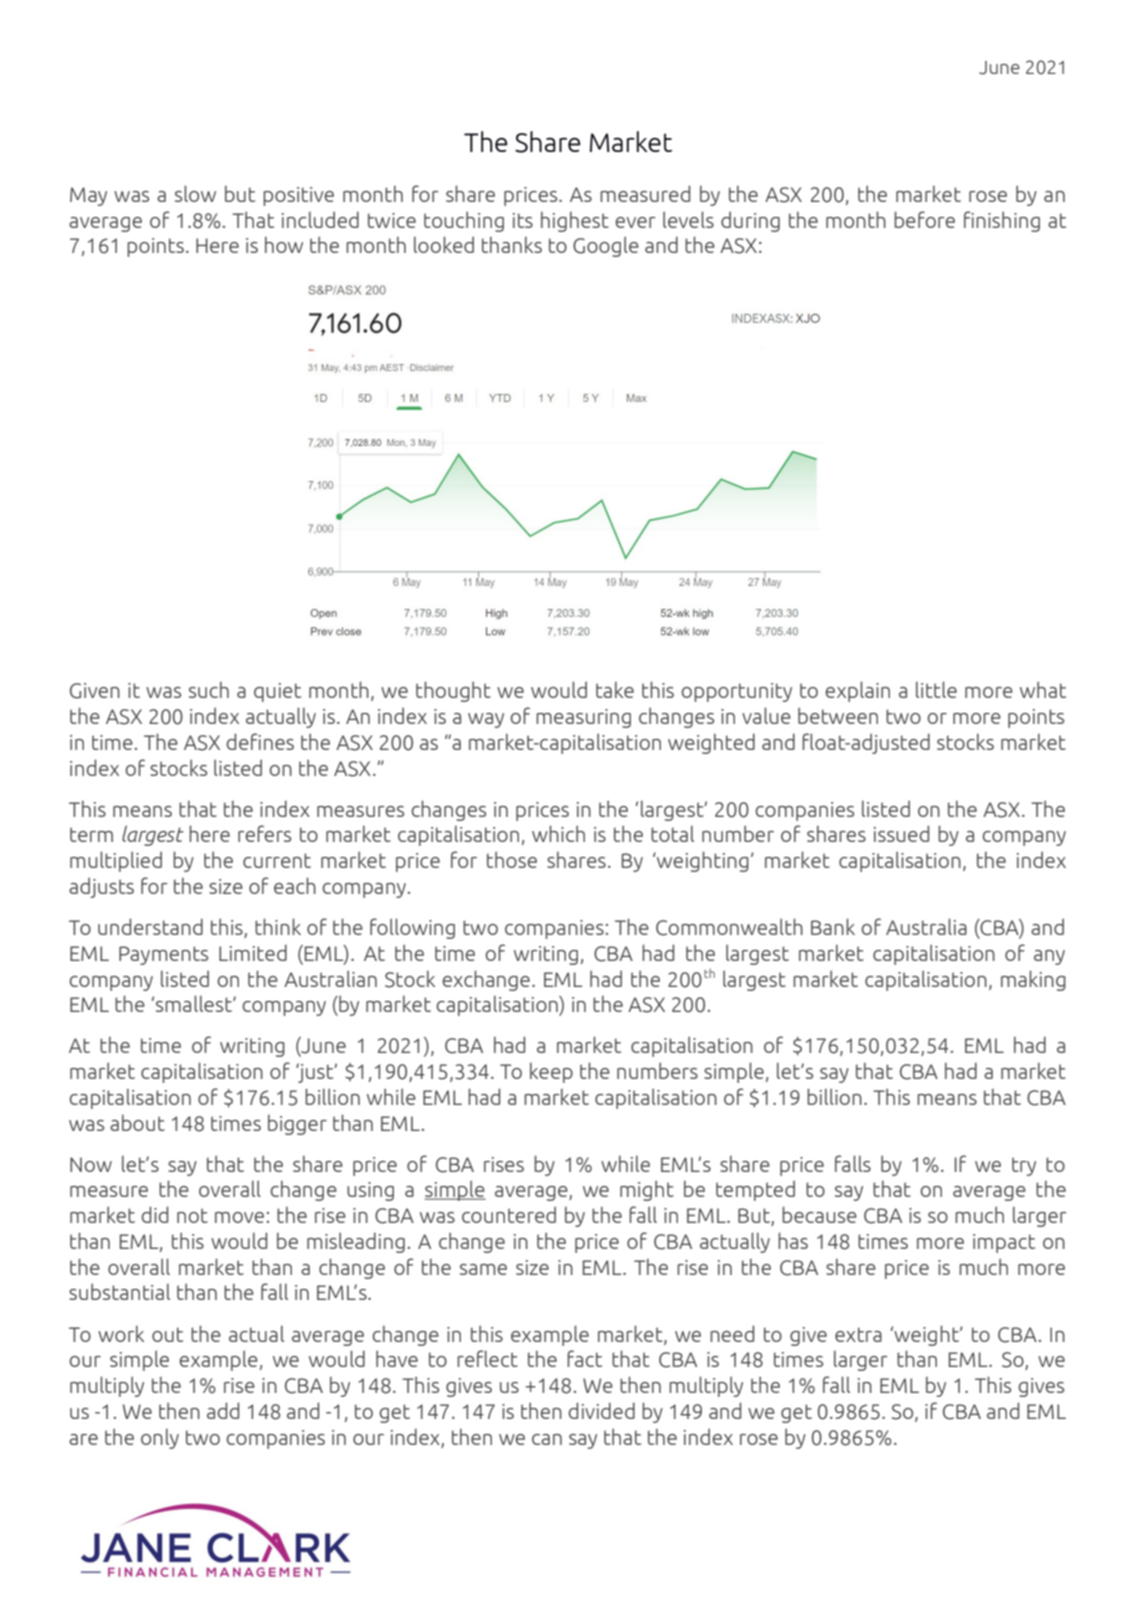  Describe the element at coordinates (558, 833) in the screenshot. I see `which` at that location.
